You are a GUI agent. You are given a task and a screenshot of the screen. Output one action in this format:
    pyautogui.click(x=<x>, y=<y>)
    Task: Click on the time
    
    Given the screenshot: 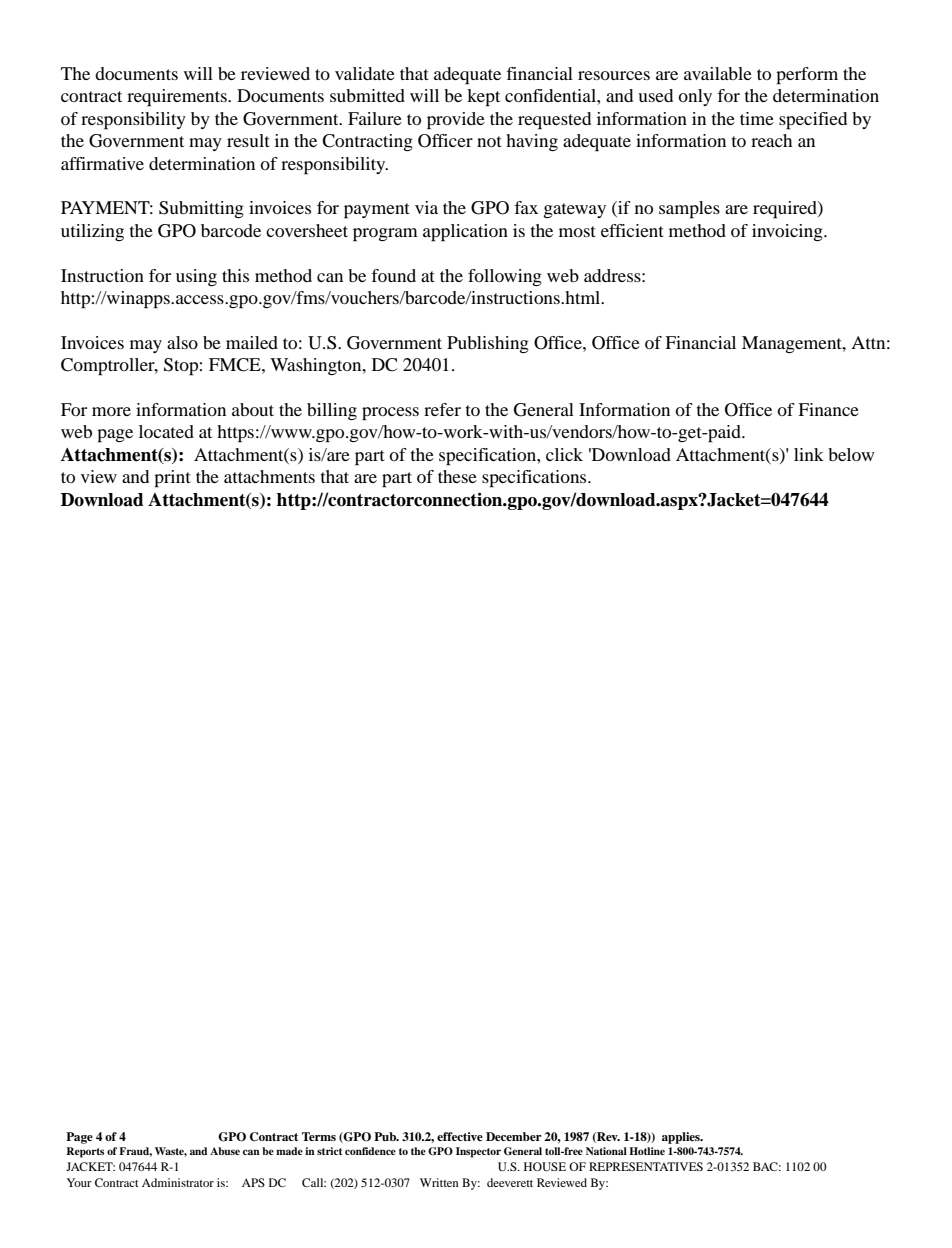 What is the action you would take?
    pyautogui.click(x=757, y=118)
